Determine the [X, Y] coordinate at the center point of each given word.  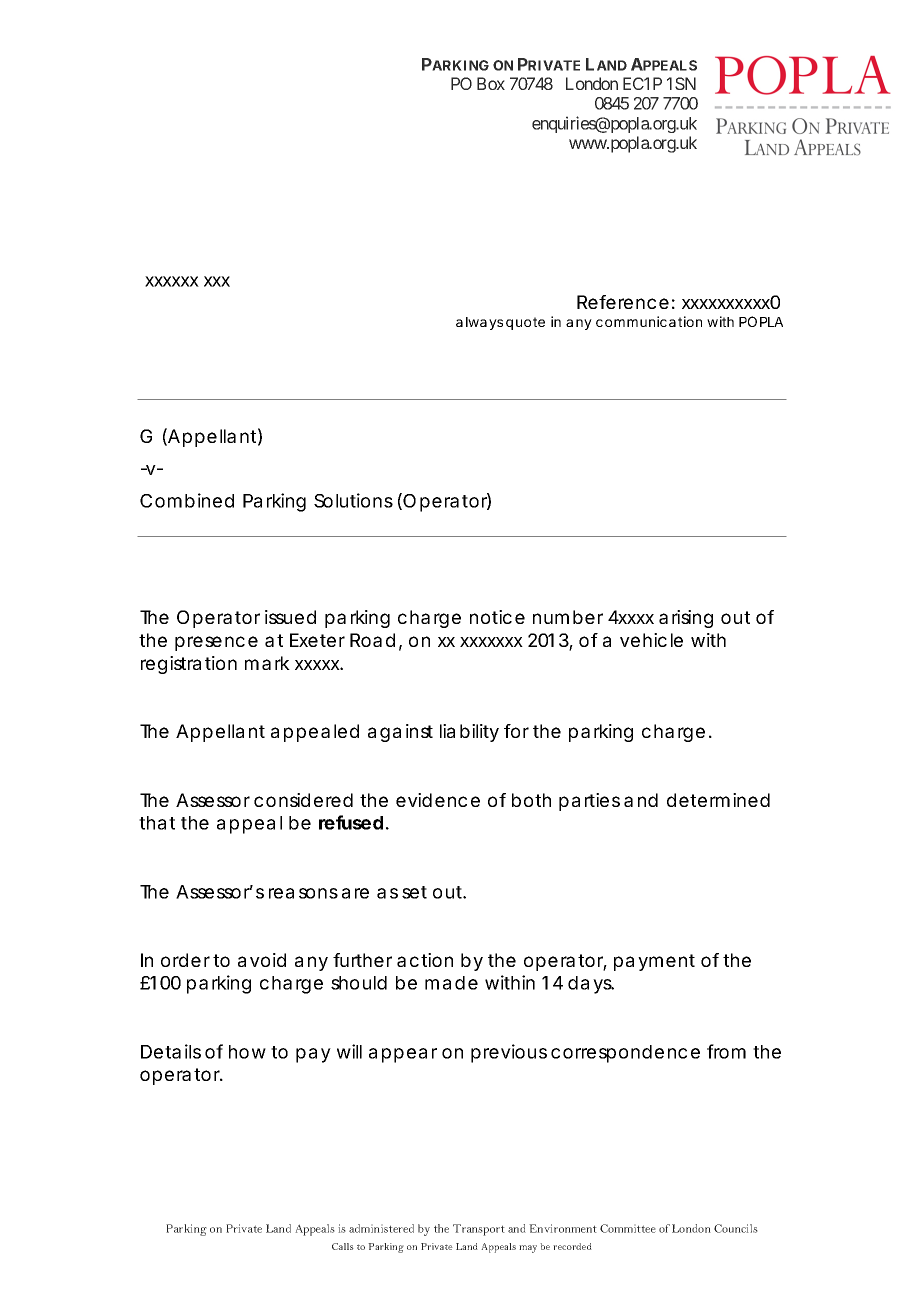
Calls [343, 1246]
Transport [479, 1230]
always [479, 323]
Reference [623, 302]
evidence [438, 800]
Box [491, 83]
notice [497, 617]
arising [686, 619]
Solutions [353, 500]
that [157, 823]
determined [718, 800]
